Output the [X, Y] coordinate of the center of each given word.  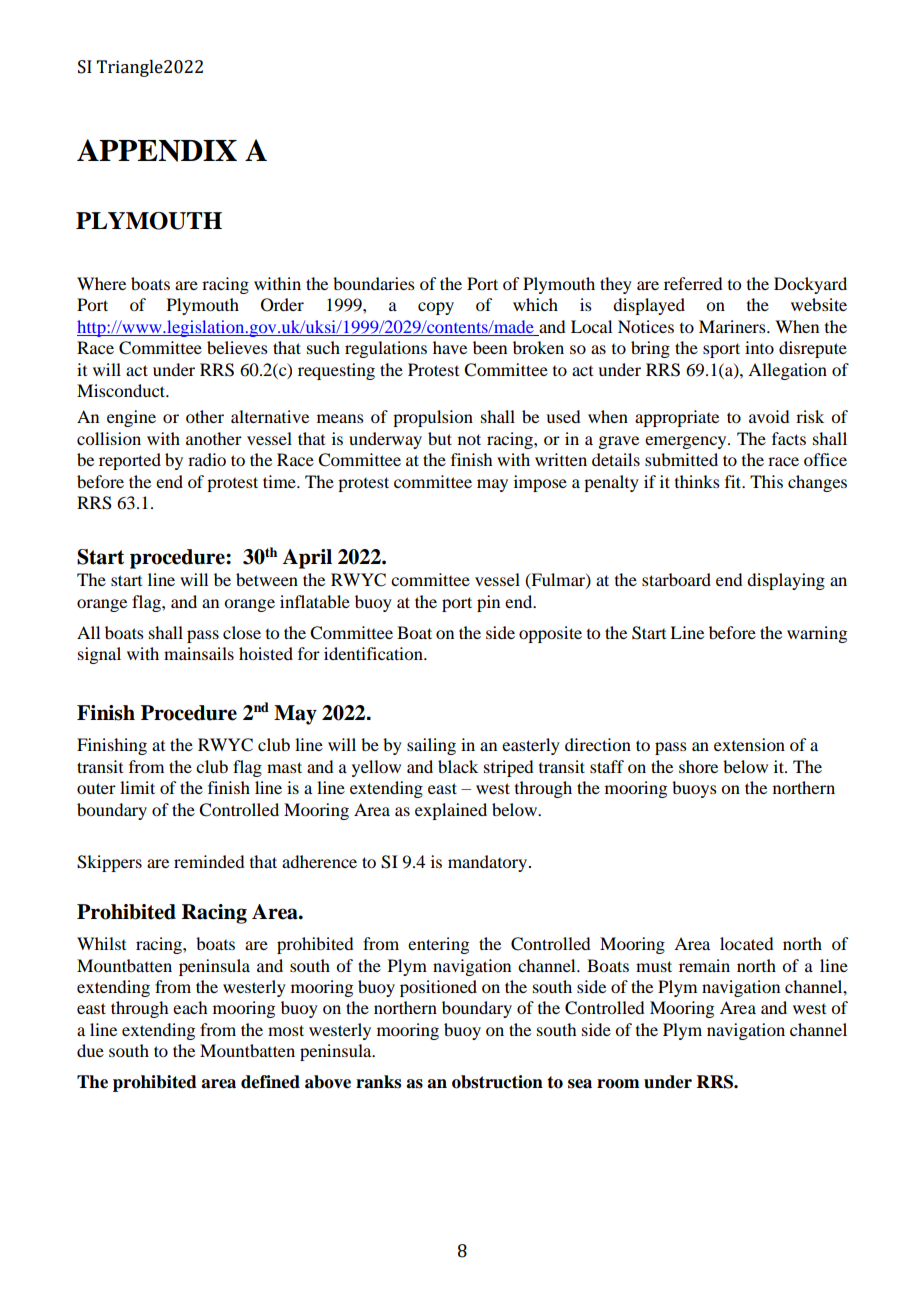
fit [734, 481]
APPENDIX [157, 150]
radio [207, 459]
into [759, 347]
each [190, 1007]
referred [693, 283]
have [450, 347]
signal [99, 655]
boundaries [374, 283]
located [746, 943]
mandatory [487, 863]
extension [749, 744]
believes [237, 347]
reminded [209, 861]
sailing [431, 746]
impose [540, 483]
